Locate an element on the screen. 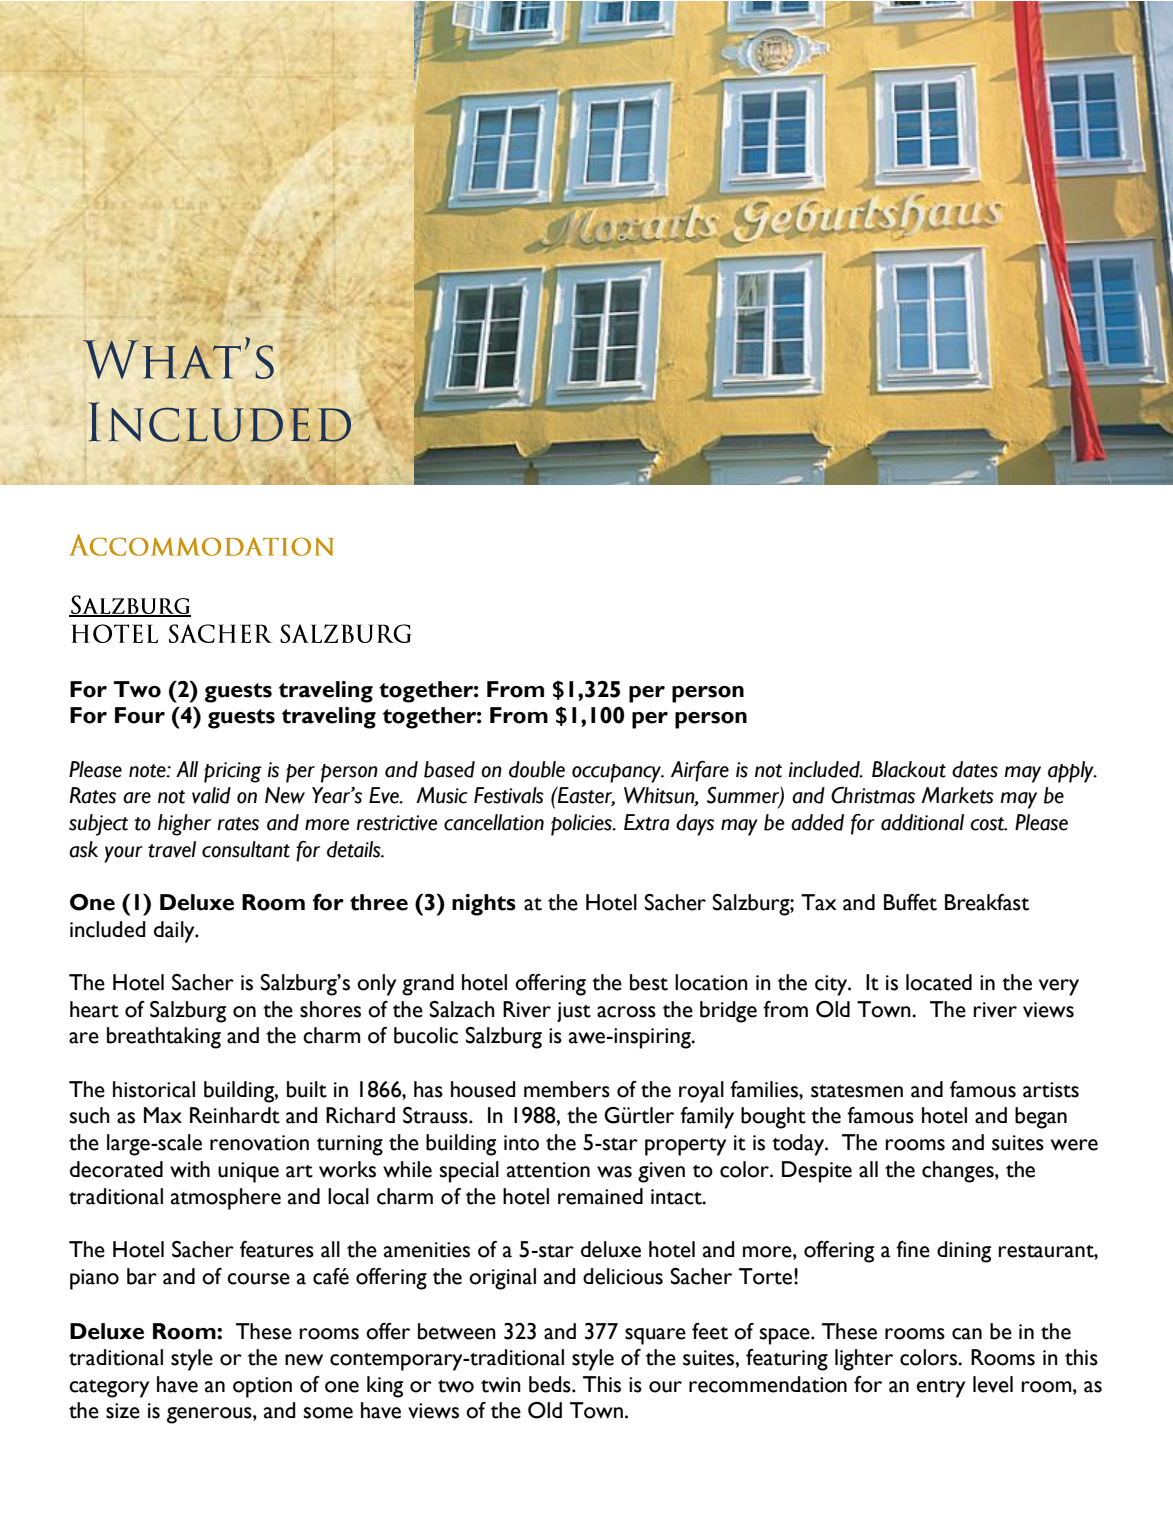 The width and height of the screenshot is (1173, 1518). with is located at coordinates (190, 1169).
